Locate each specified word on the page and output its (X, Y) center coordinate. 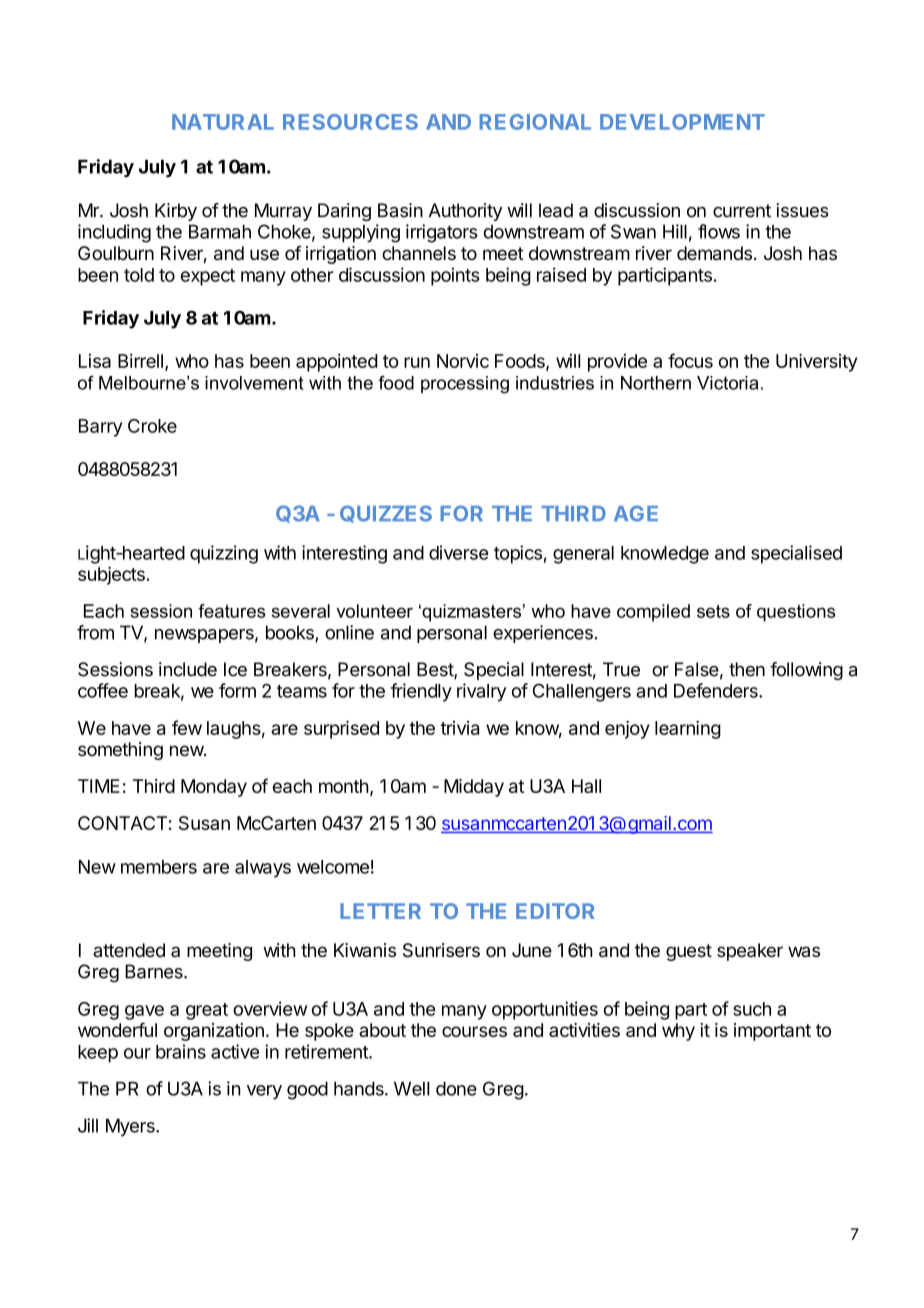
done (456, 1089)
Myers (131, 1128)
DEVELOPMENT (682, 122)
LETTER (380, 911)
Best (436, 670)
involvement (254, 383)
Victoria (727, 383)
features (231, 611)
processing (465, 385)
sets (713, 611)
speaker (750, 952)
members (159, 867)
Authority (465, 212)
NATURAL (223, 122)
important (772, 1032)
